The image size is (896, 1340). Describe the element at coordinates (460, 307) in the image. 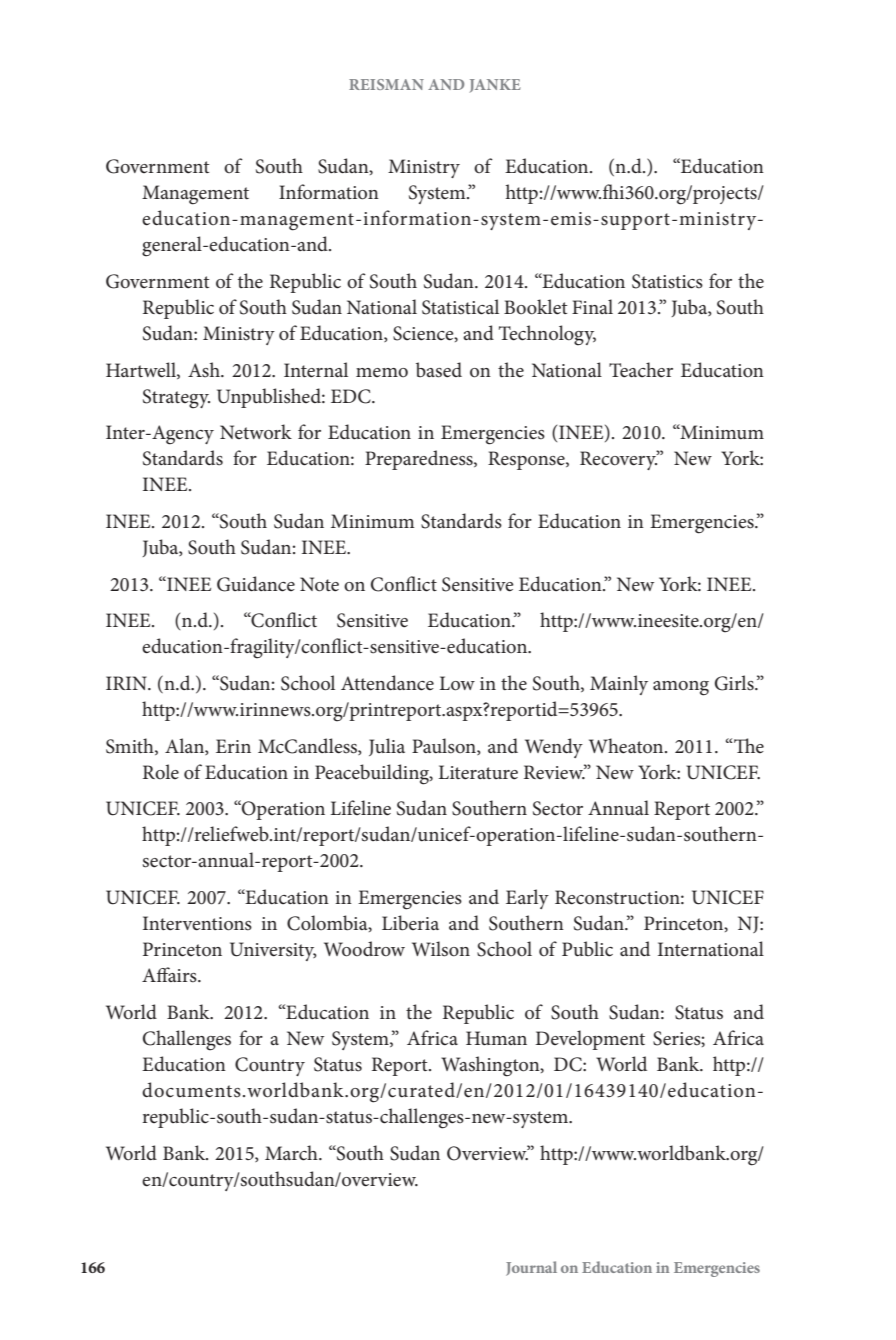

I see `Statistical` at that location.
